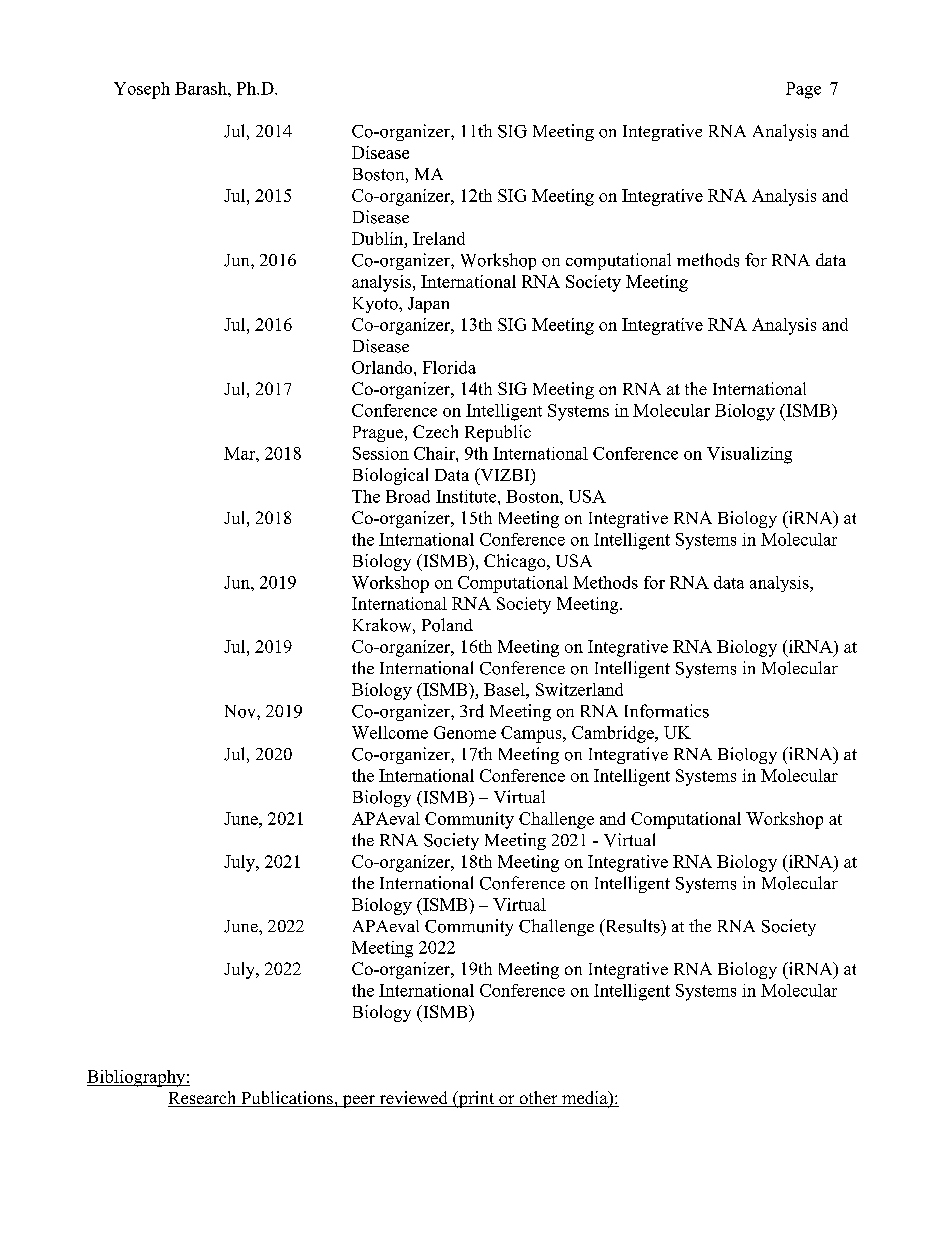 This image has width=952, height=1233. I want to click on Dublin, so click(379, 238).
